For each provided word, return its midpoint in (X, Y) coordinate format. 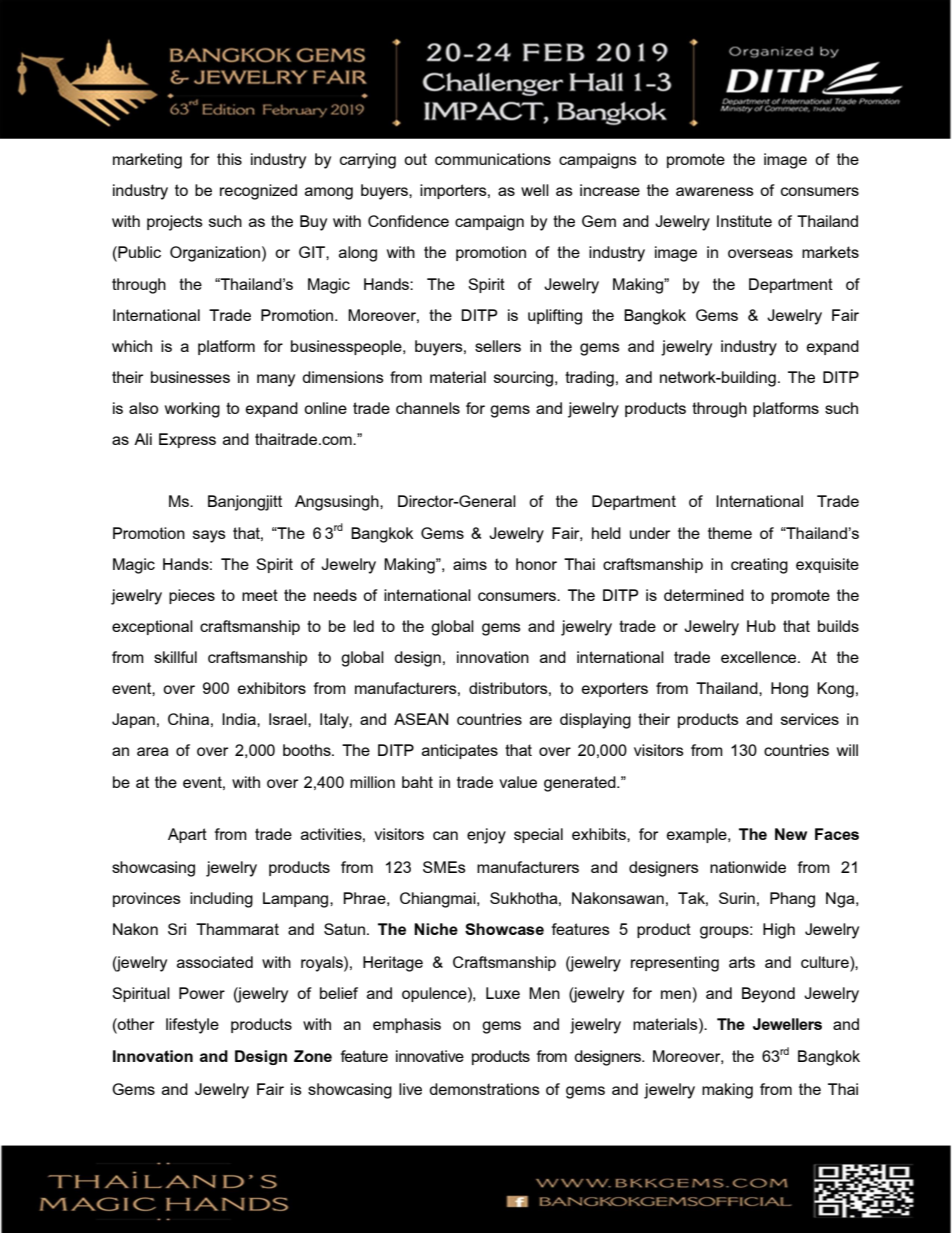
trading (589, 379)
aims (470, 564)
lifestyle (192, 1026)
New (791, 834)
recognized (258, 192)
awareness (715, 191)
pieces (192, 596)
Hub (761, 626)
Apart (187, 835)
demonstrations (484, 1089)
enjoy (486, 836)
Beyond (768, 995)
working (192, 410)
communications (493, 159)
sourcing (525, 379)
